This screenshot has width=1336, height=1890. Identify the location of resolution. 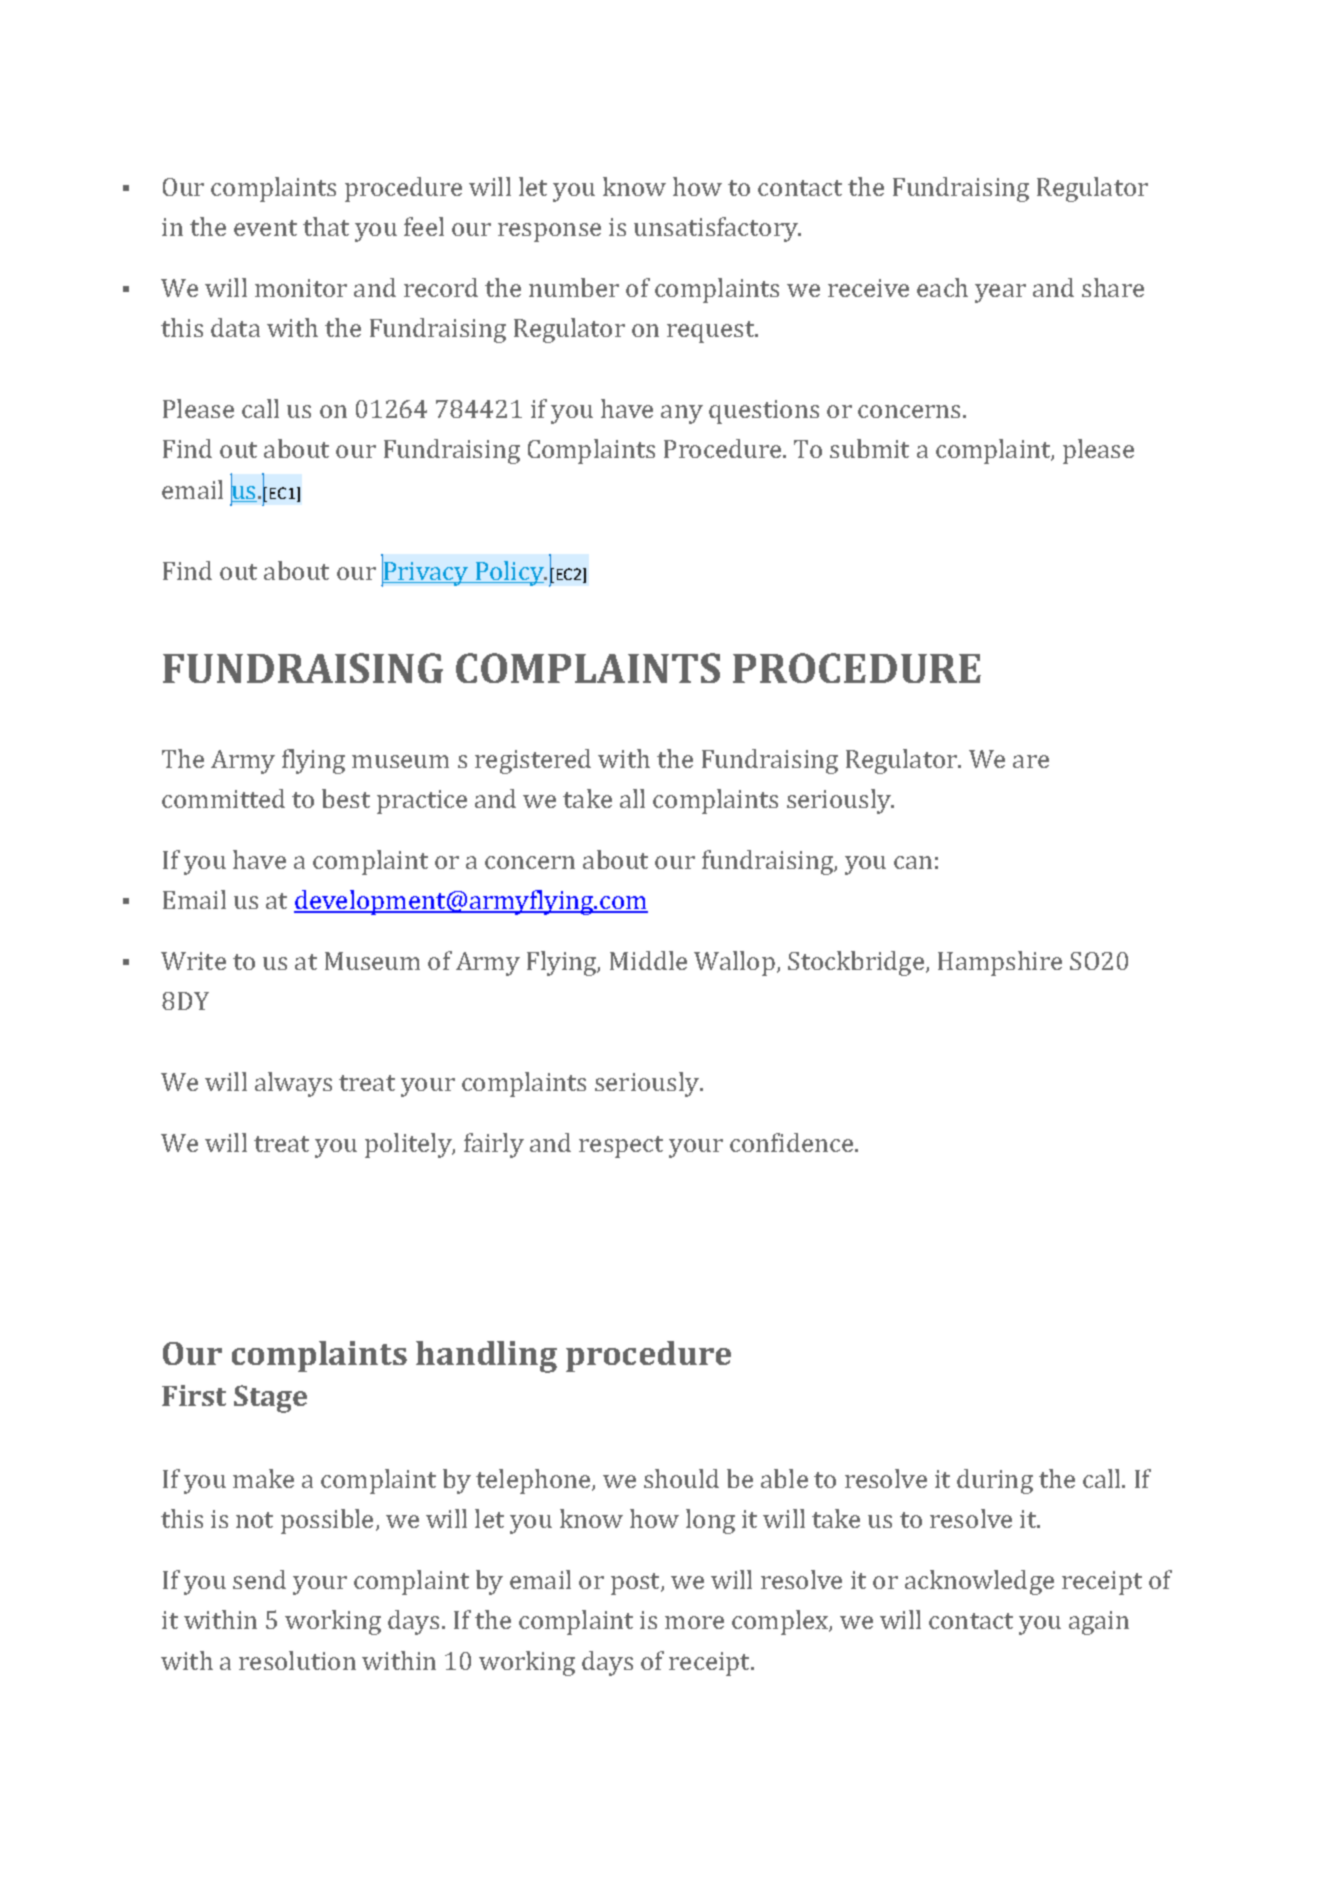
(297, 1660).
